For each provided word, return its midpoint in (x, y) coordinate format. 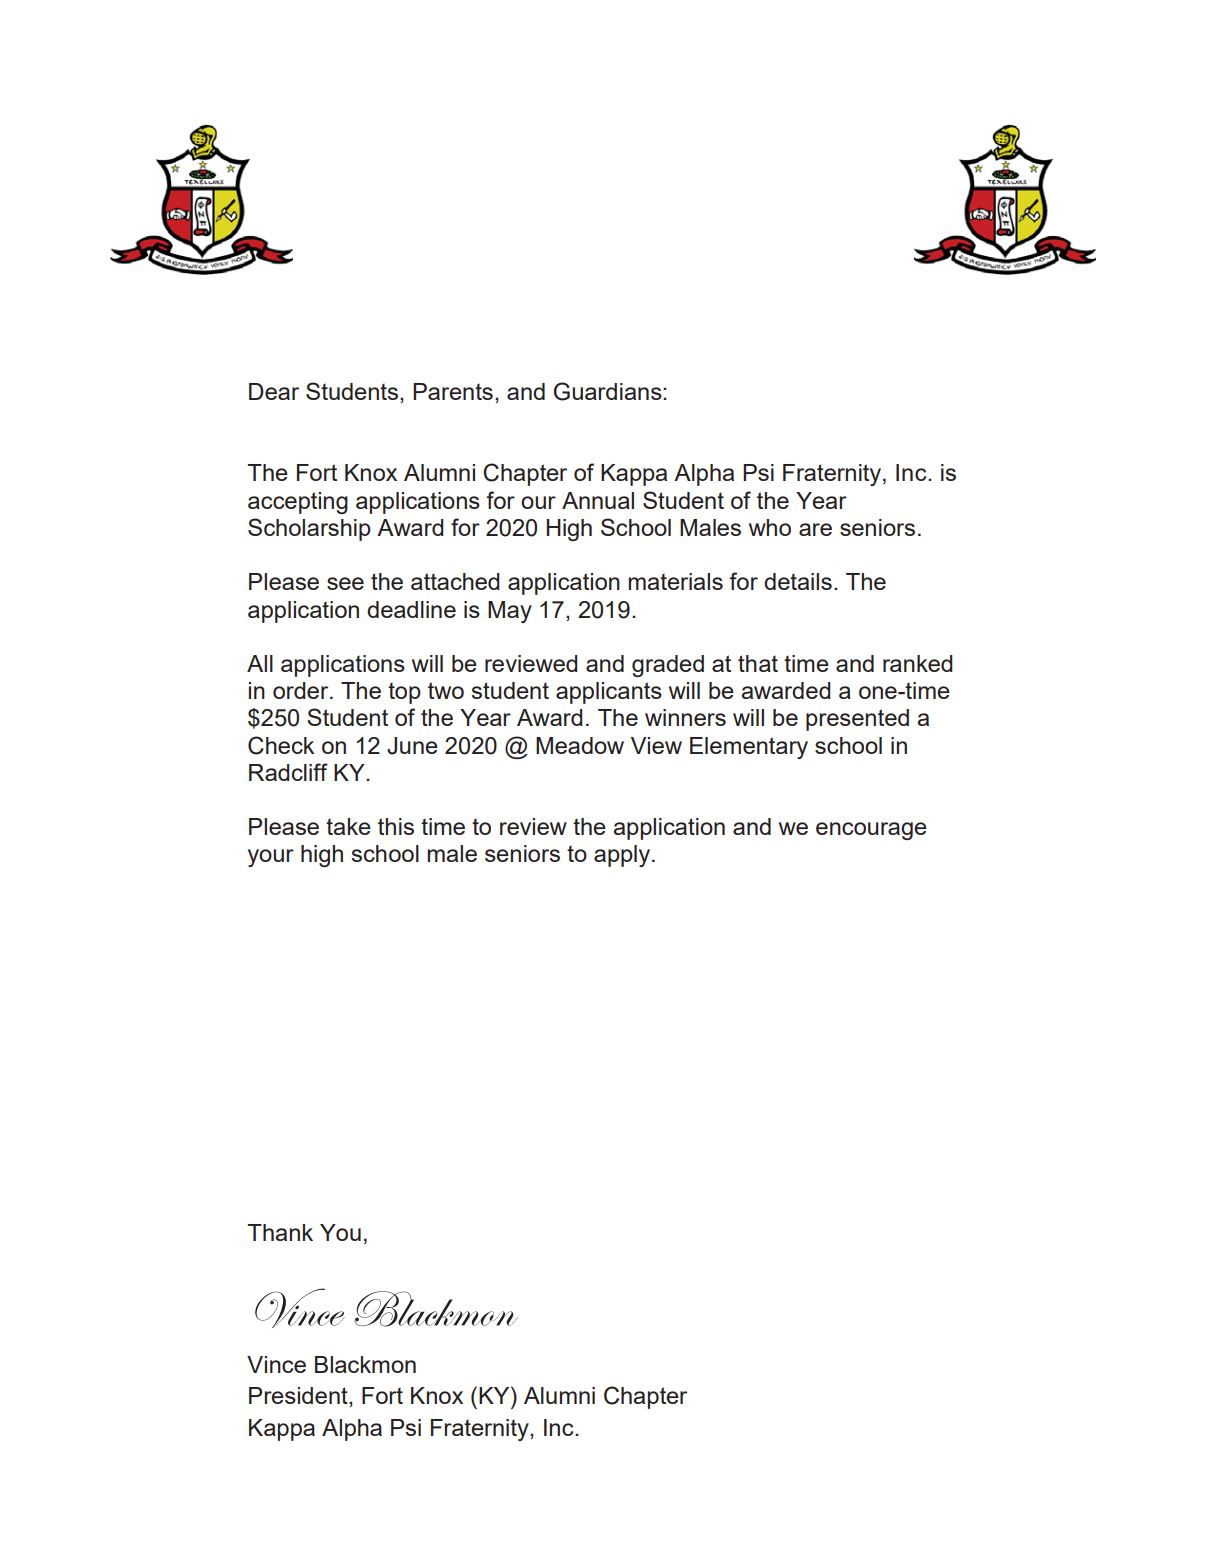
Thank (280, 1232)
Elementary (749, 748)
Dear (274, 391)
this (396, 826)
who (770, 527)
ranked (918, 663)
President (299, 1395)
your (271, 858)
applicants (609, 693)
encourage (871, 831)
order (302, 690)
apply (623, 856)
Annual (598, 500)
